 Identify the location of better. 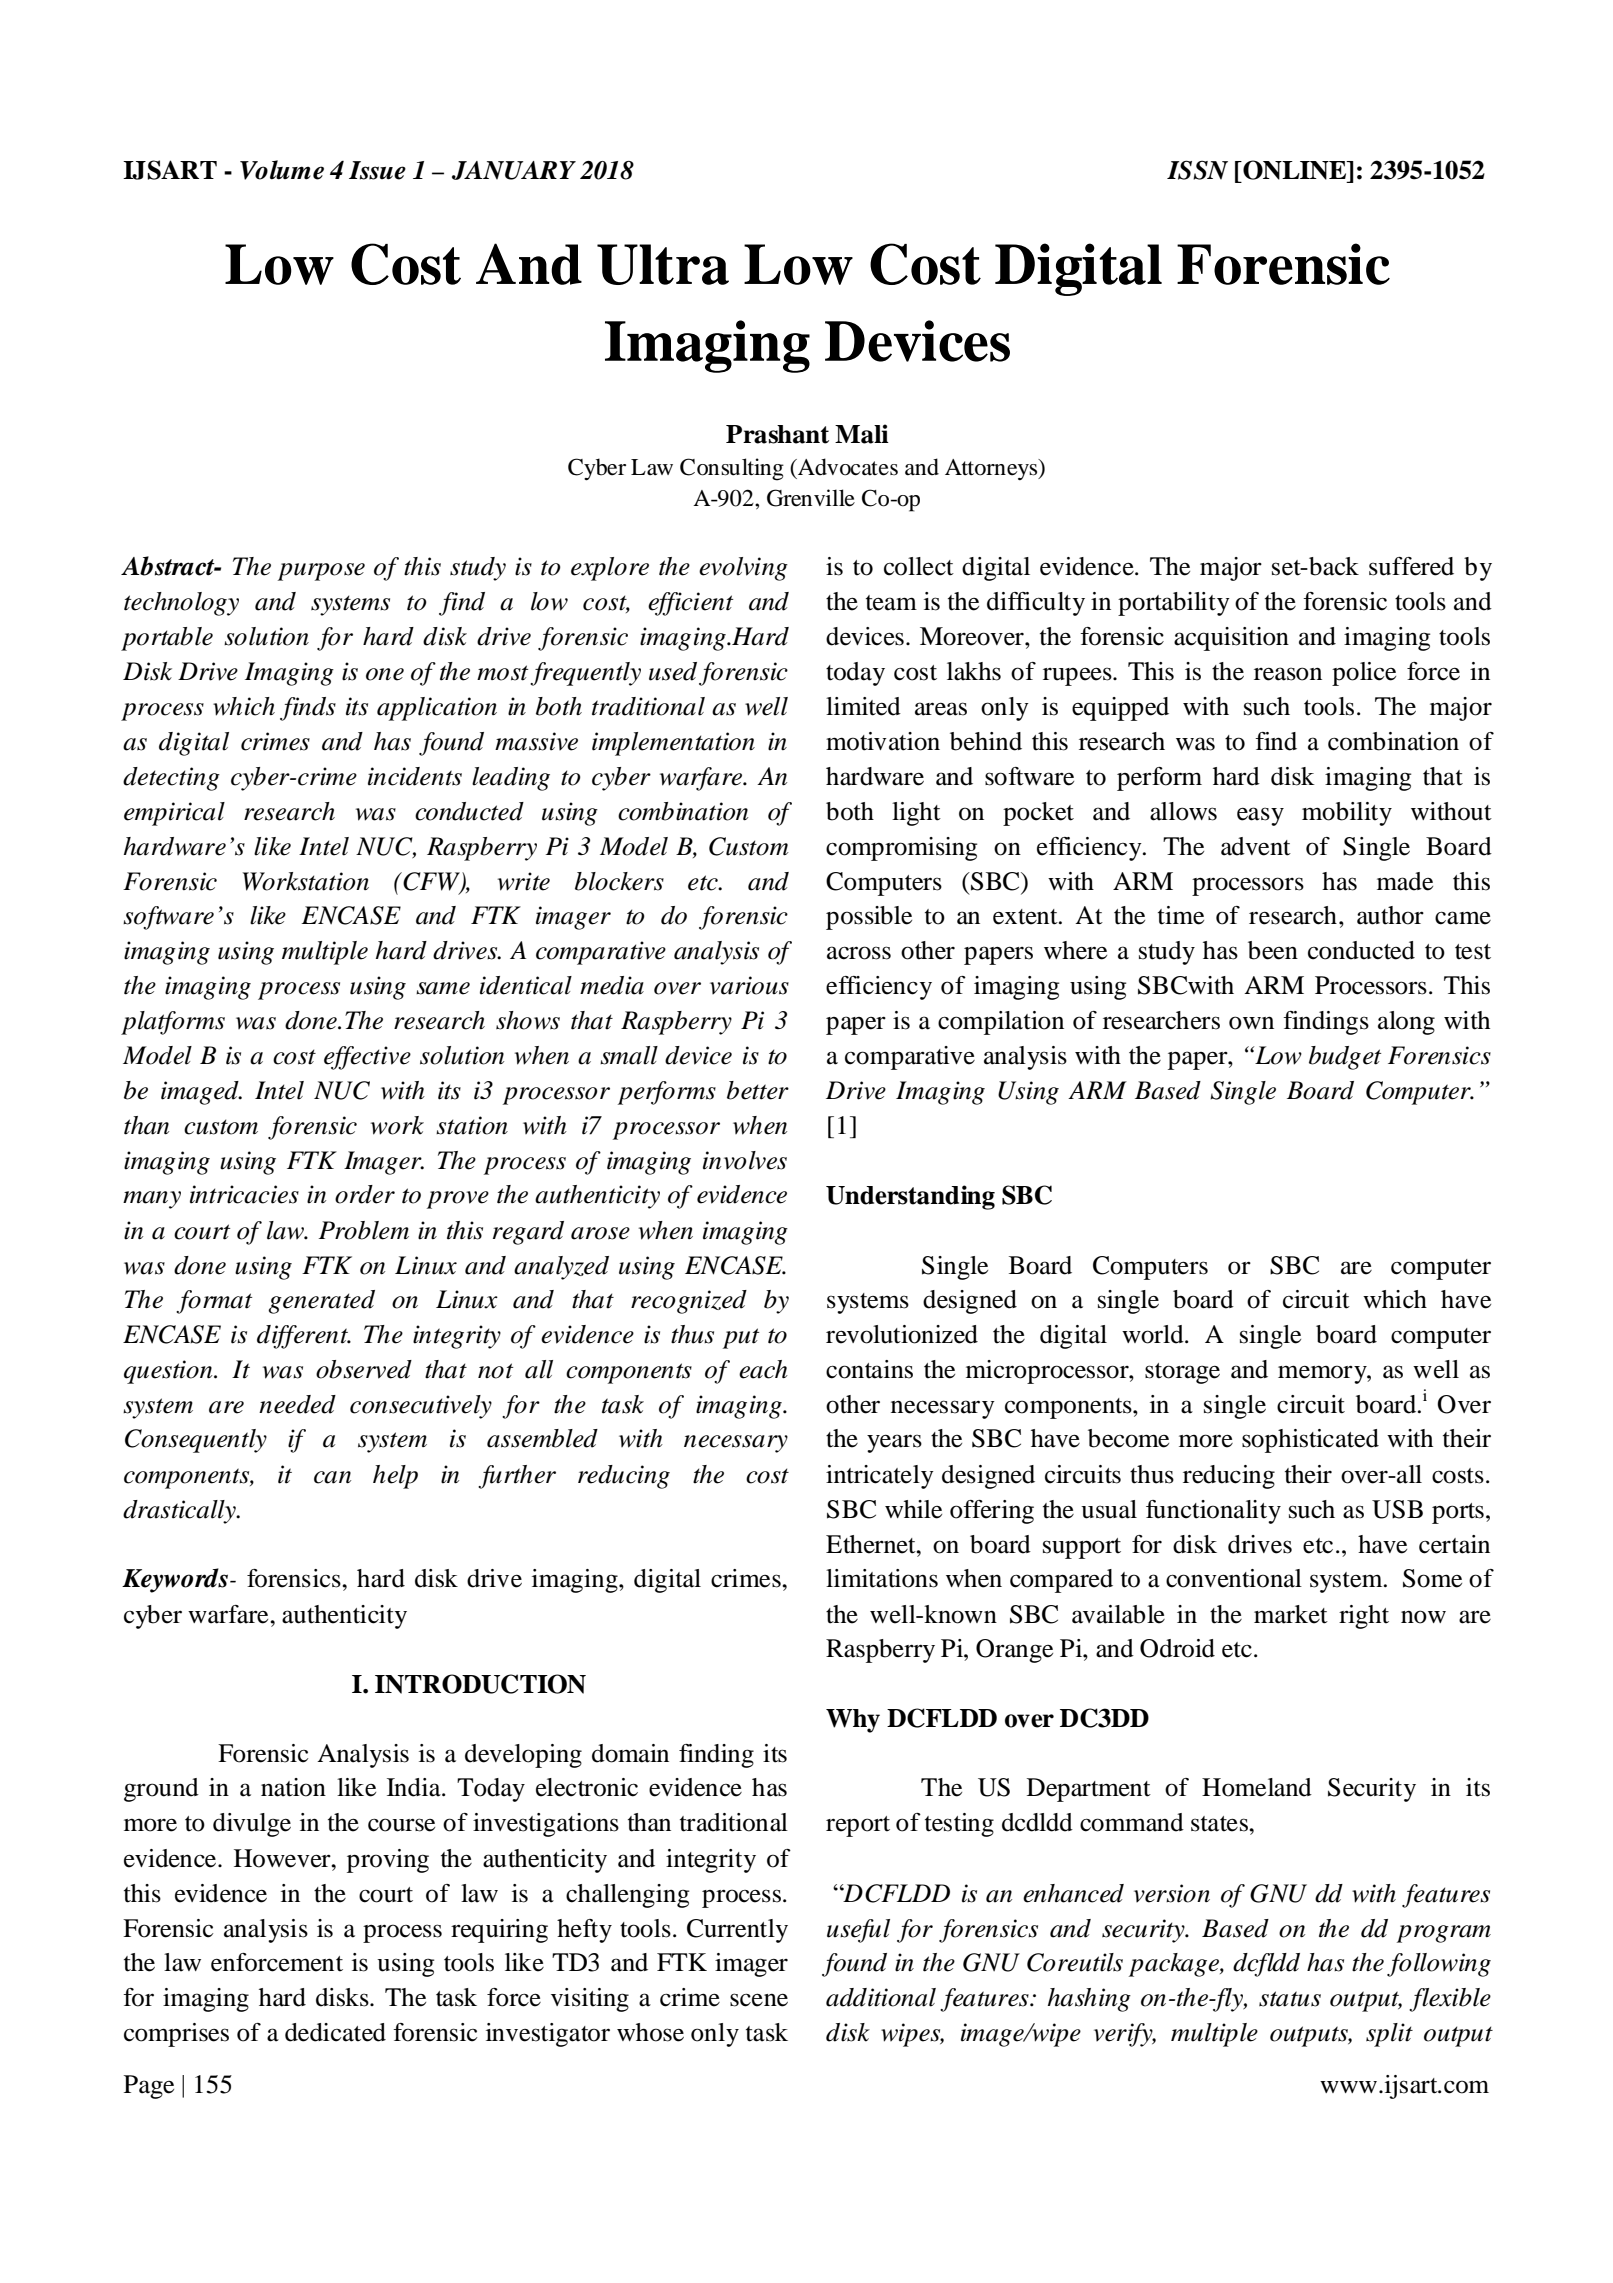
(758, 1090).
